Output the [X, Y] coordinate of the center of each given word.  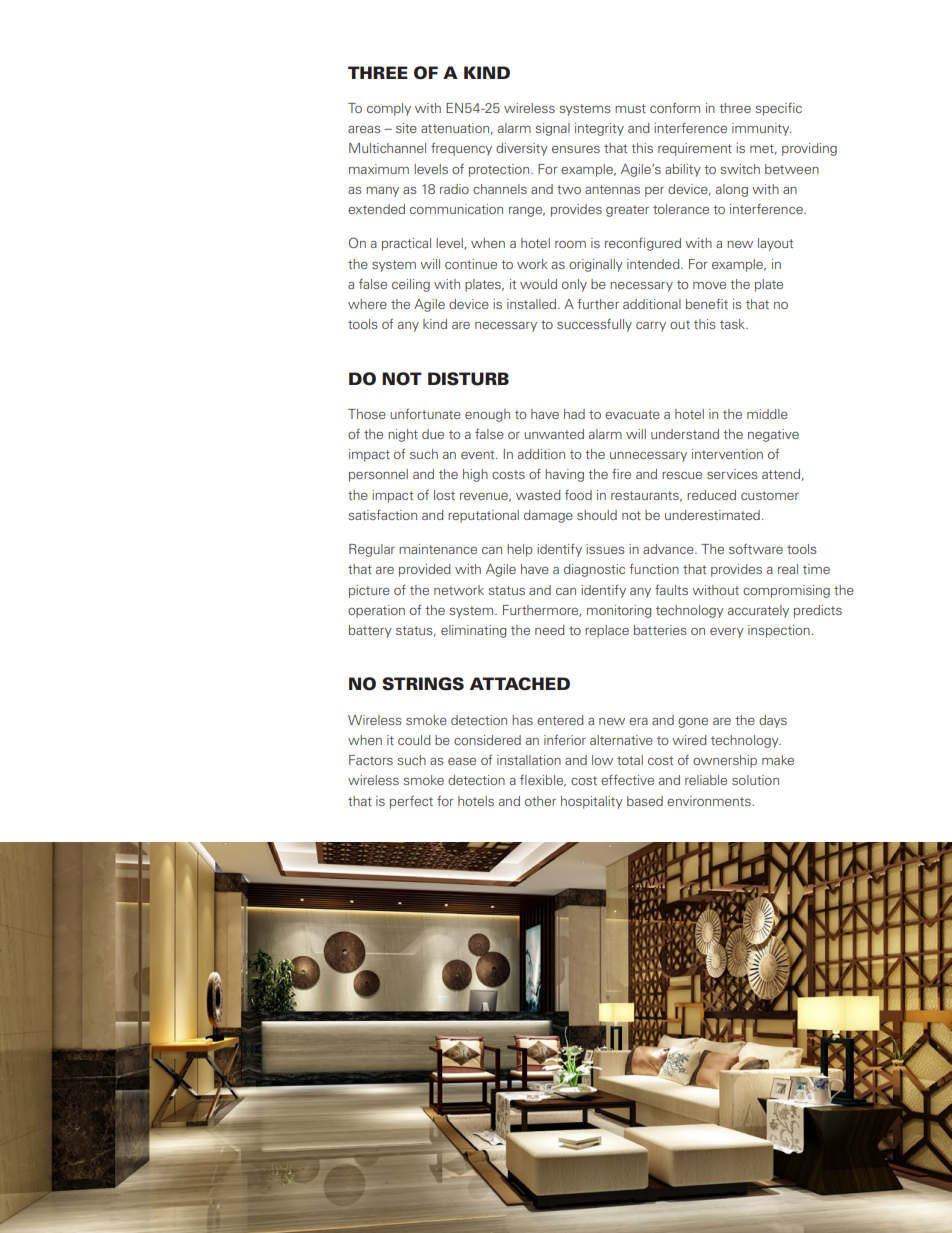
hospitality [592, 802]
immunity [762, 129]
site [406, 128]
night [403, 435]
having [564, 475]
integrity [599, 129]
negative [773, 435]
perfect [411, 802]
